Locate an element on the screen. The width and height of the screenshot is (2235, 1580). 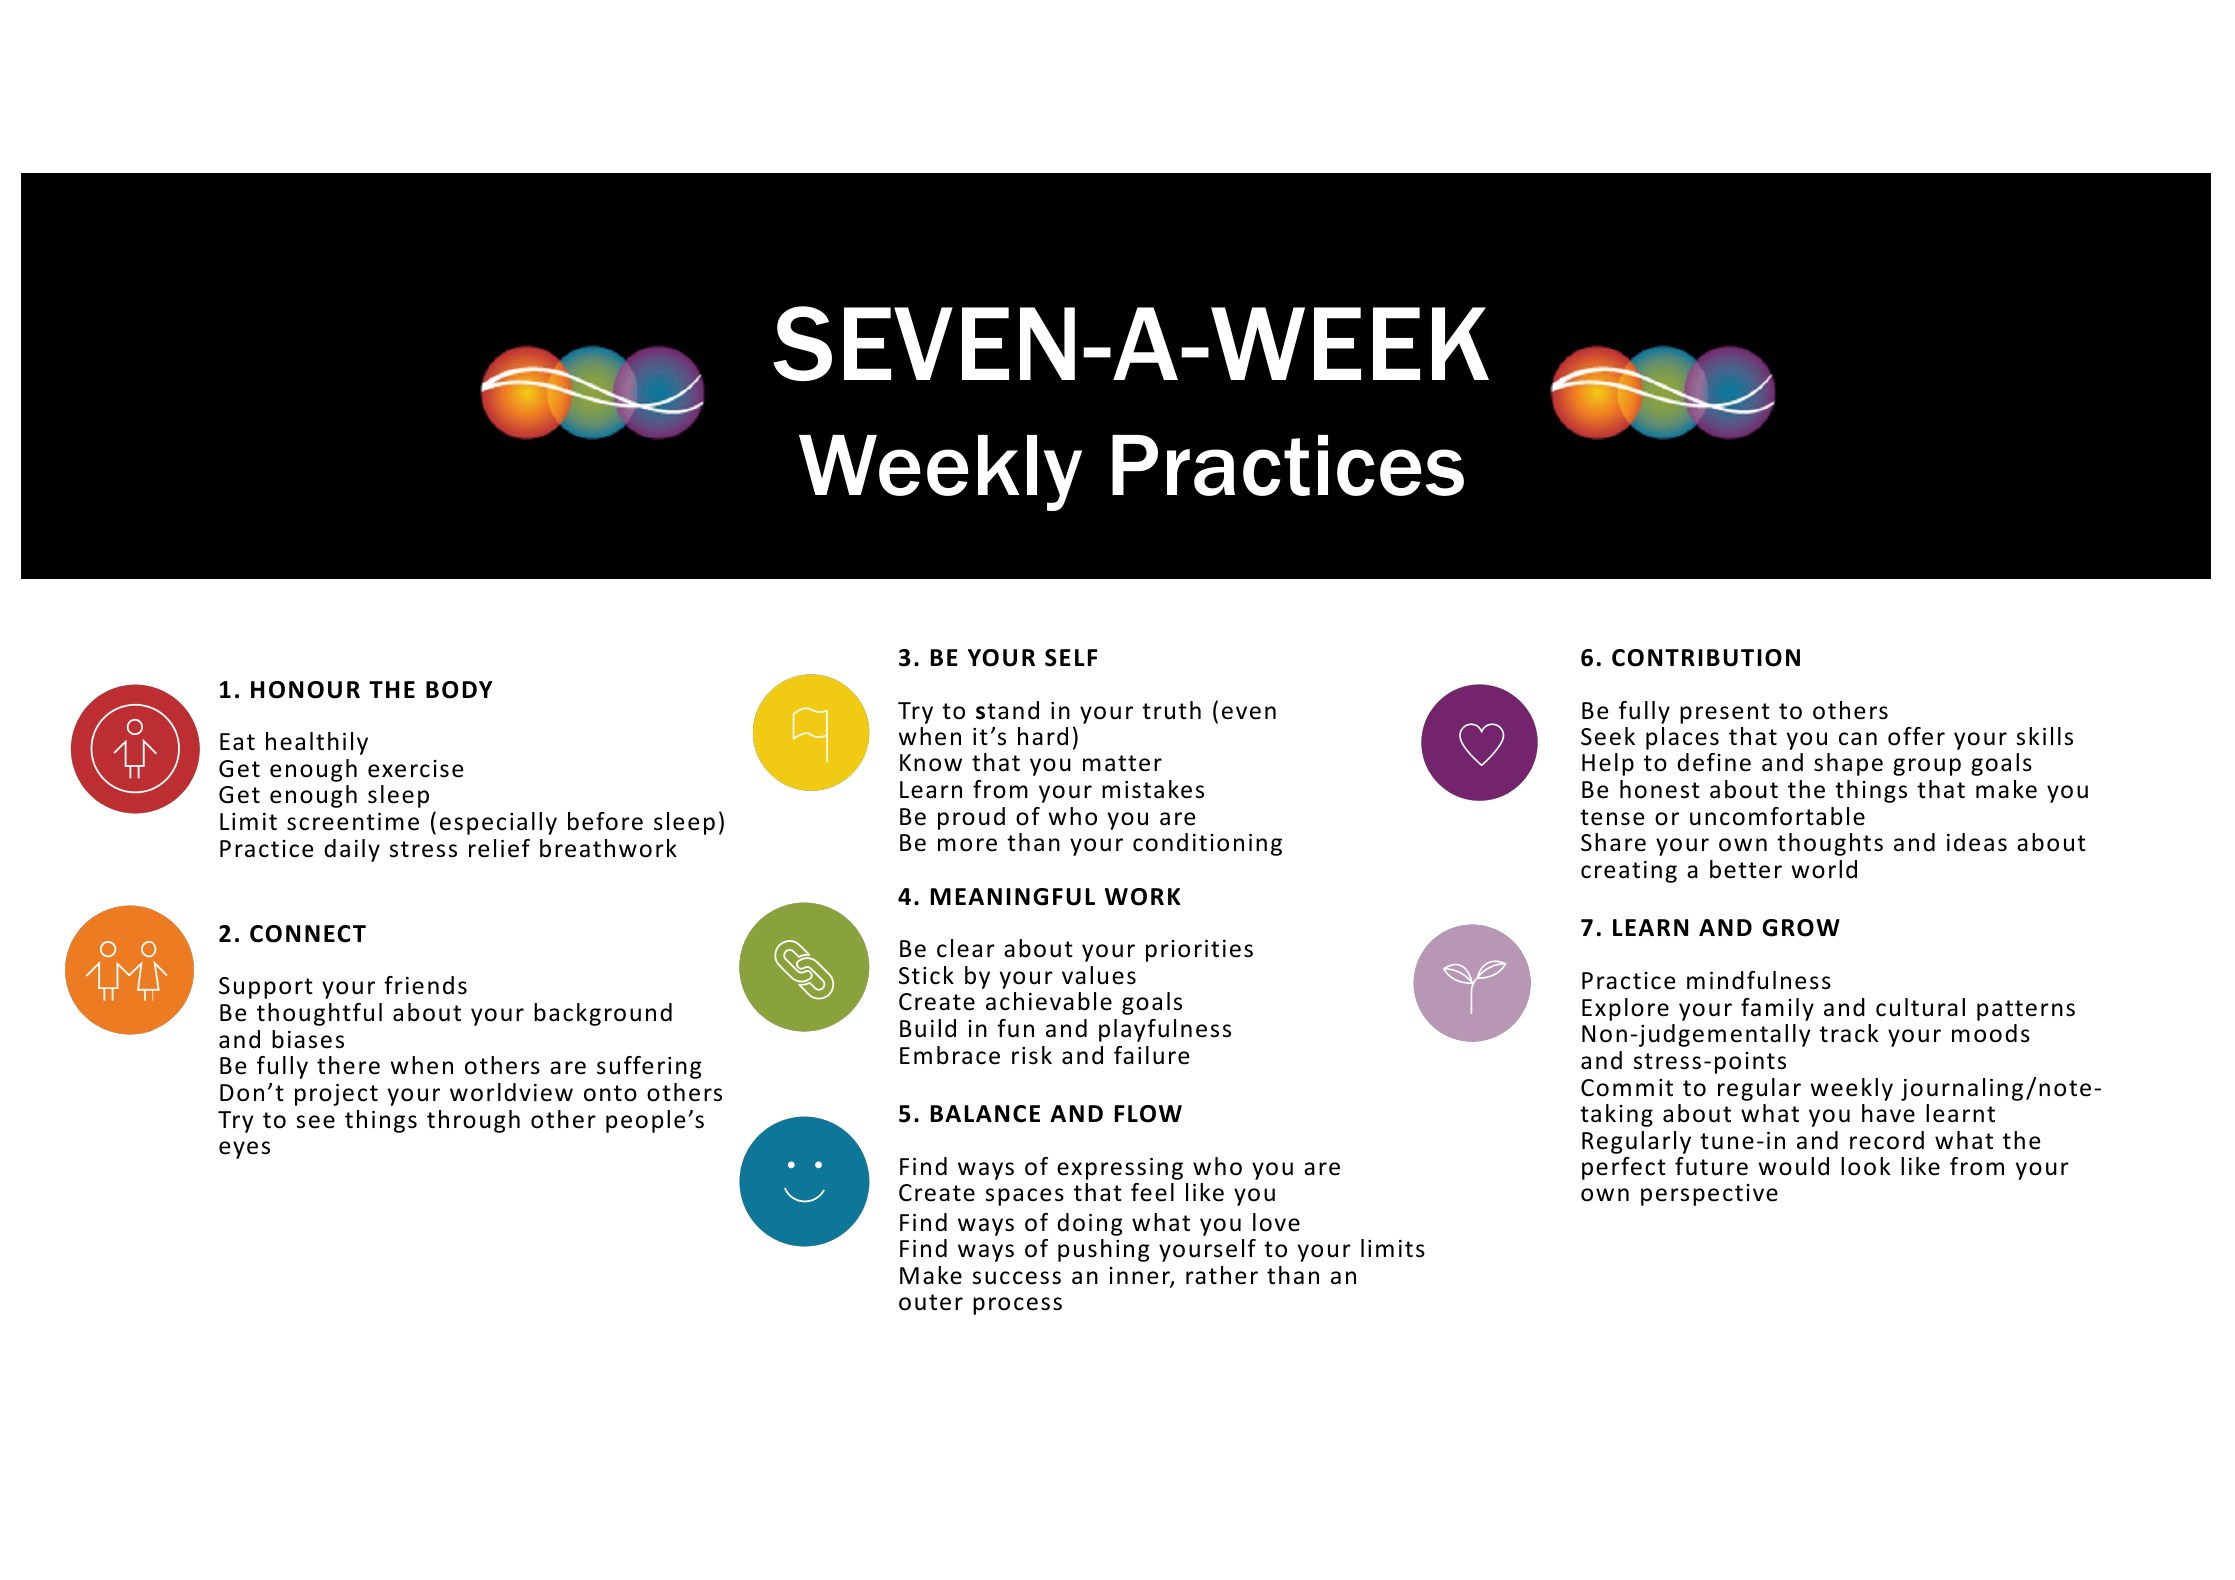
values is located at coordinates (1099, 975).
